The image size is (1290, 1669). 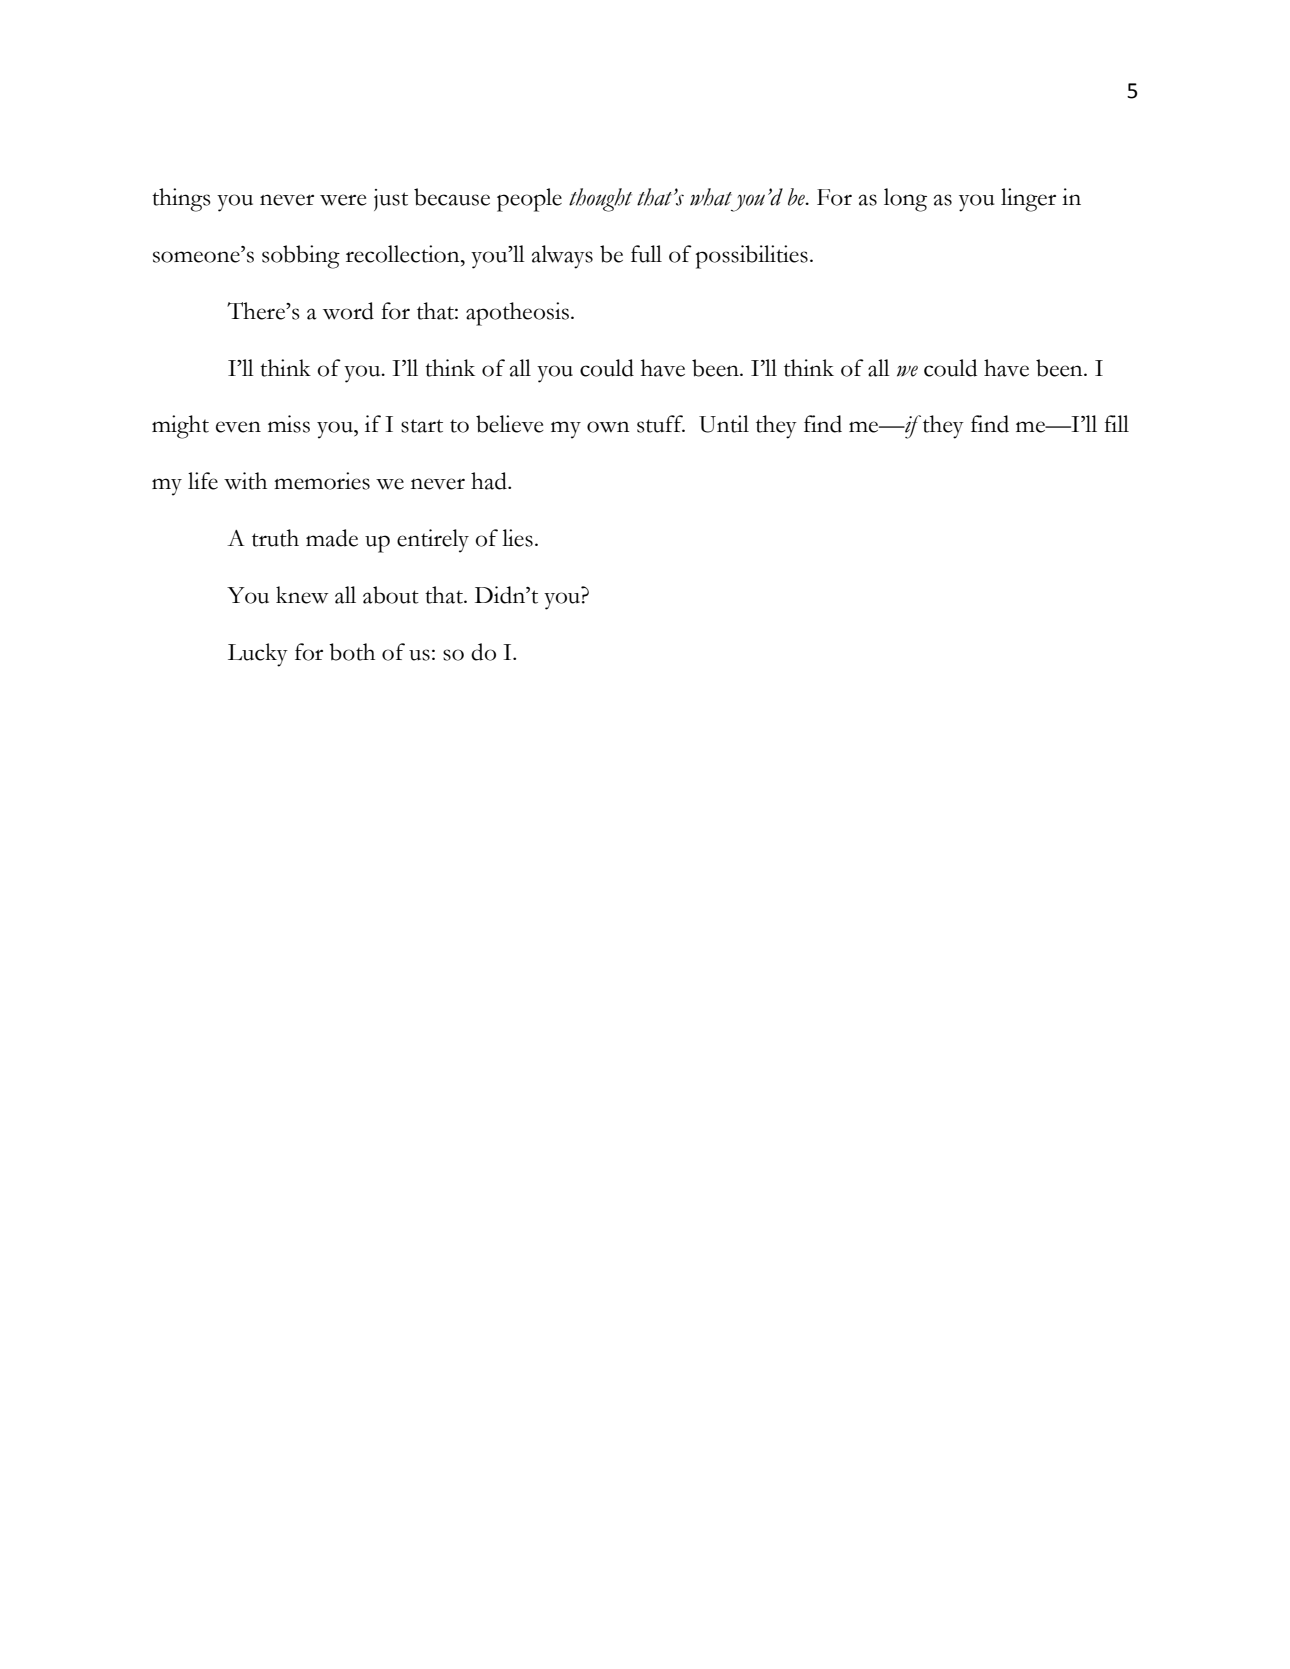 What do you see at coordinates (724, 424) in the image?
I see `Until` at bounding box center [724, 424].
